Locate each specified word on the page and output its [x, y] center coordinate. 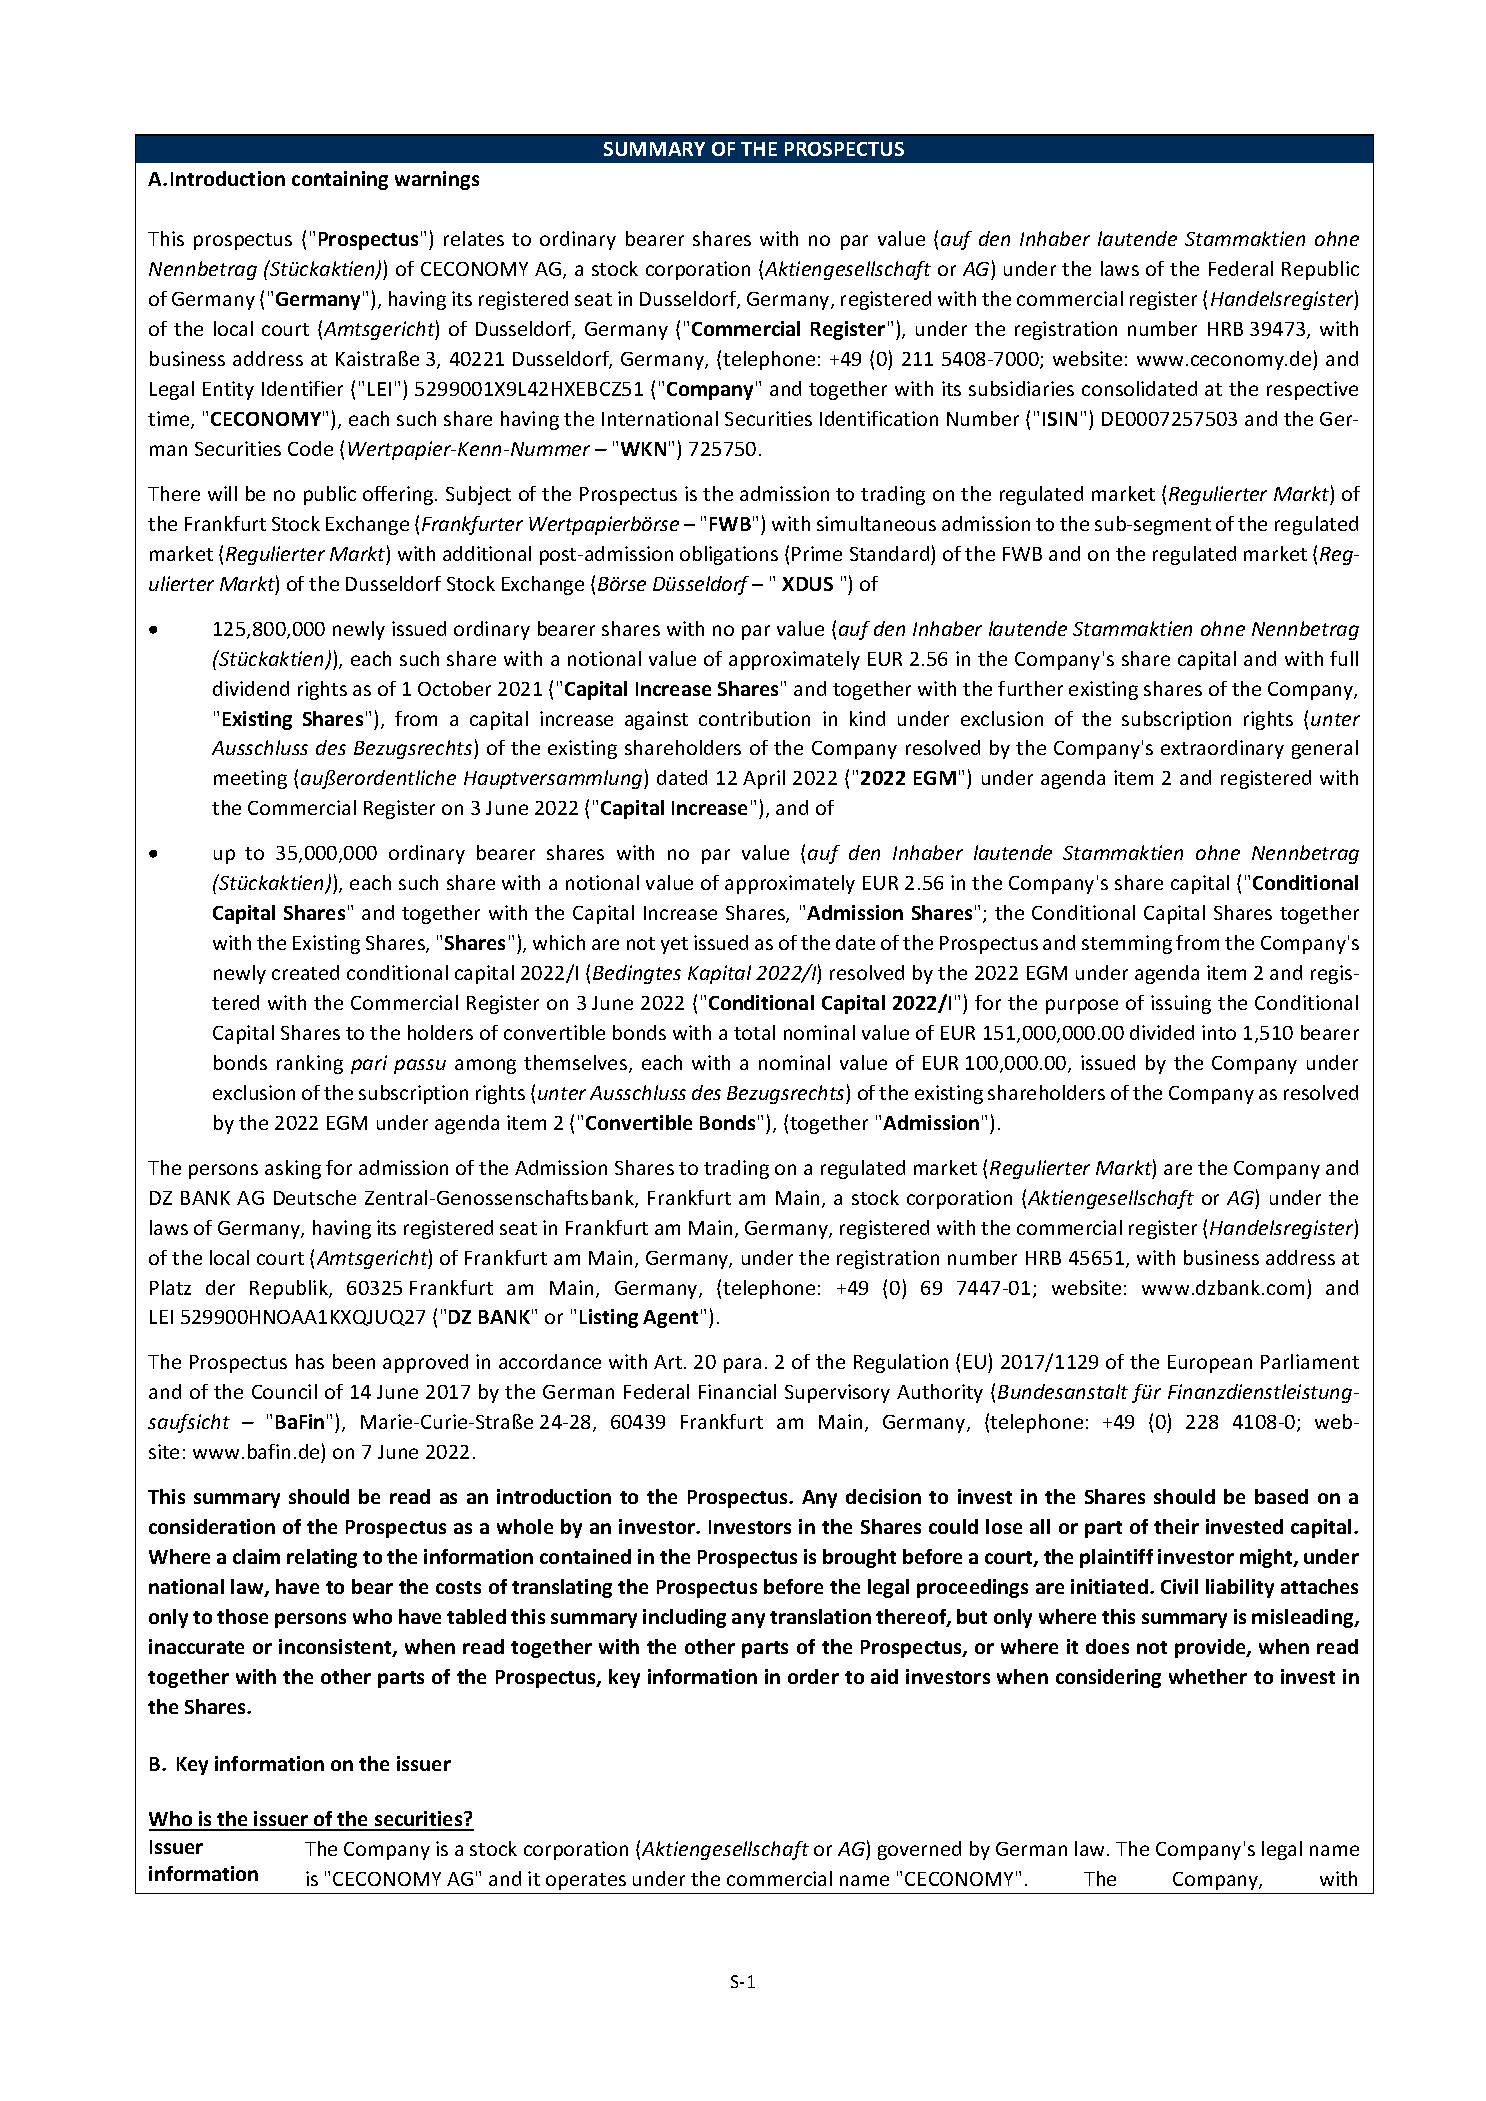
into [1219, 1032]
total [754, 1032]
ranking [310, 1064]
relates [474, 238]
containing [340, 180]
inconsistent [336, 1648]
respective [1312, 390]
